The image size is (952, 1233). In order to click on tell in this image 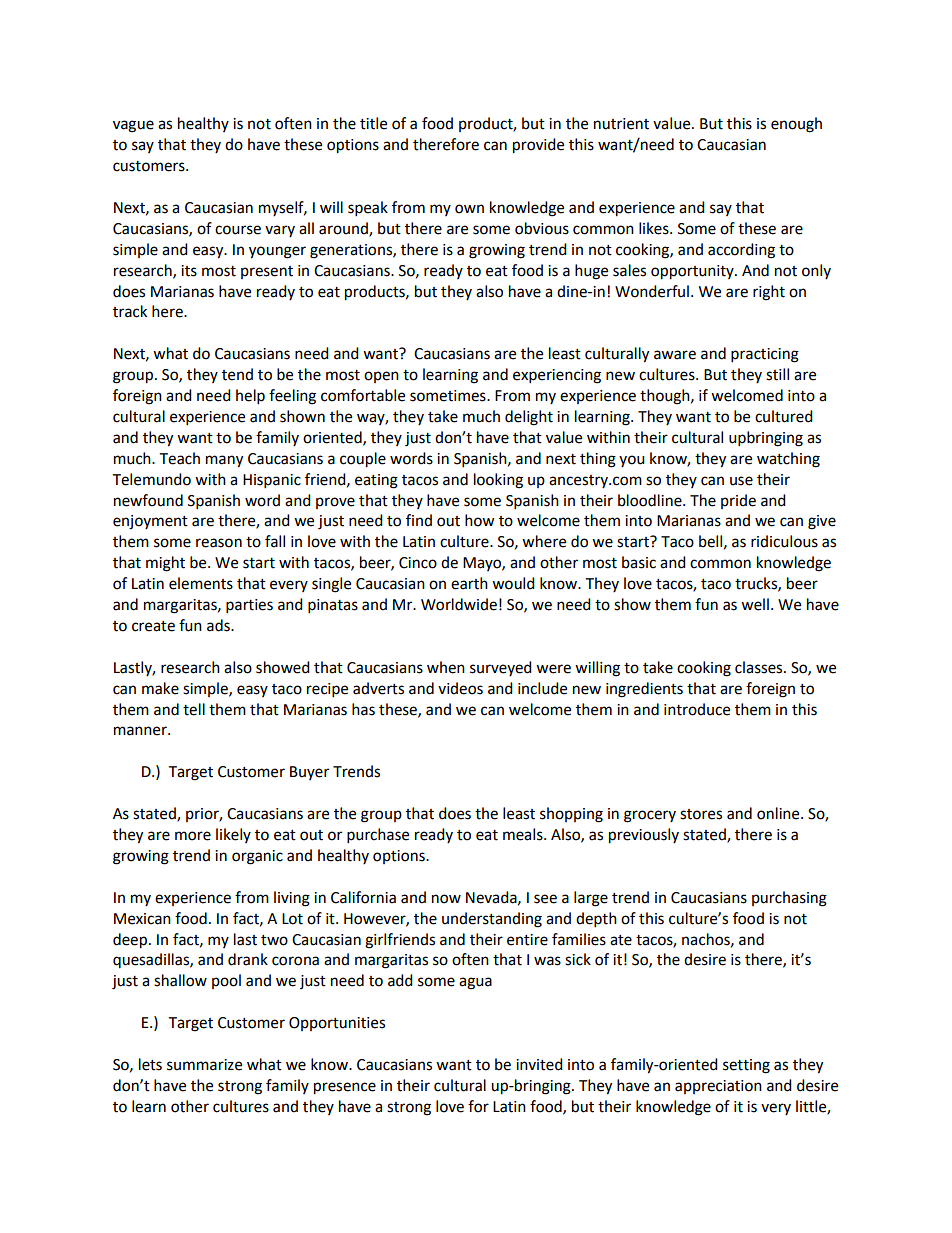, I will do `click(194, 709)`.
